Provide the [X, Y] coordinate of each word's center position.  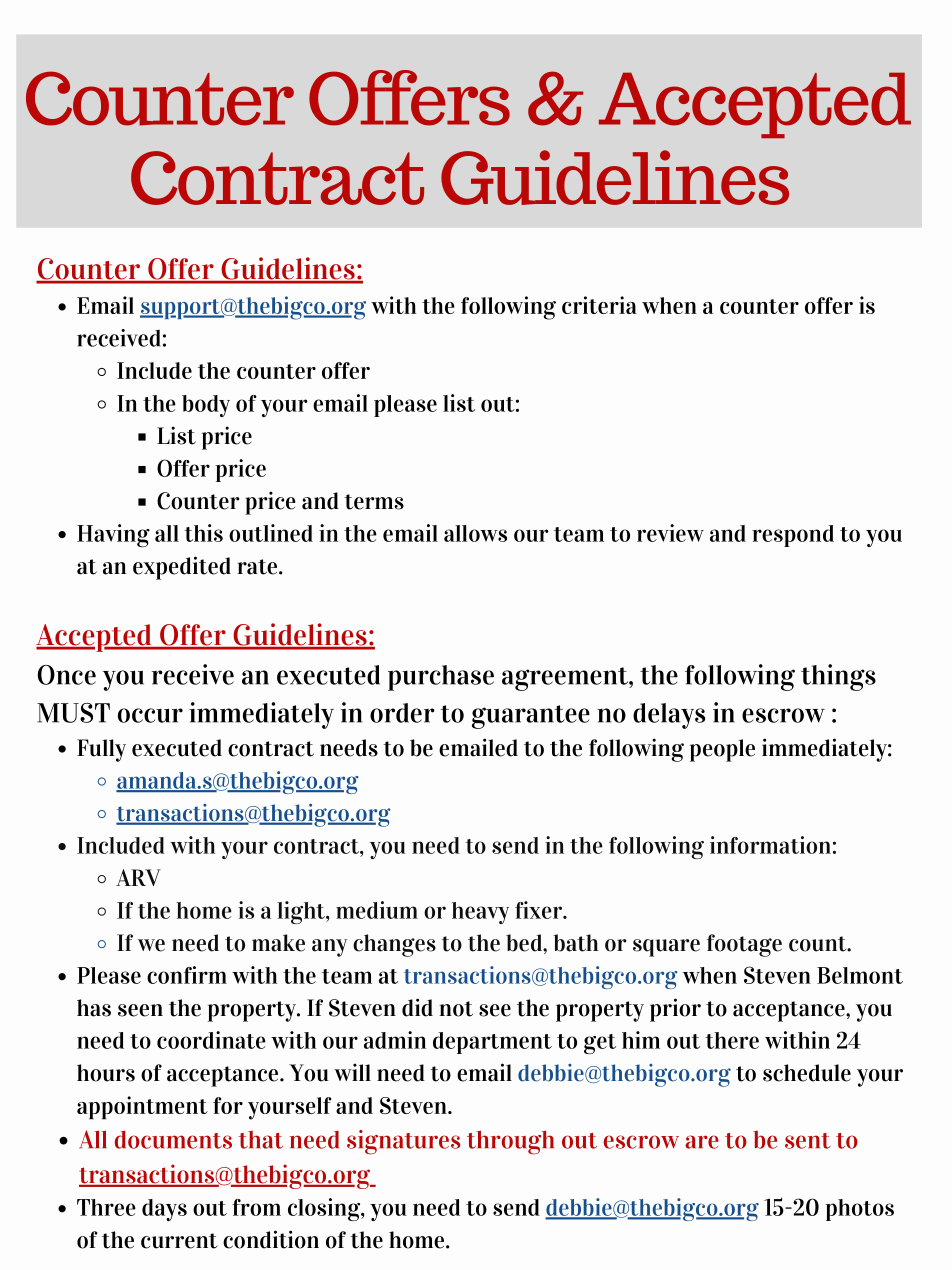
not [456, 1009]
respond [793, 536]
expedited [182, 568]
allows [475, 533]
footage [744, 945]
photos [859, 1210]
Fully [101, 750]
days [164, 1210]
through [510, 1142]
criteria [599, 305]
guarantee [531, 717]
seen [140, 1010]
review [670, 533]
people [722, 750]
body [206, 406]
